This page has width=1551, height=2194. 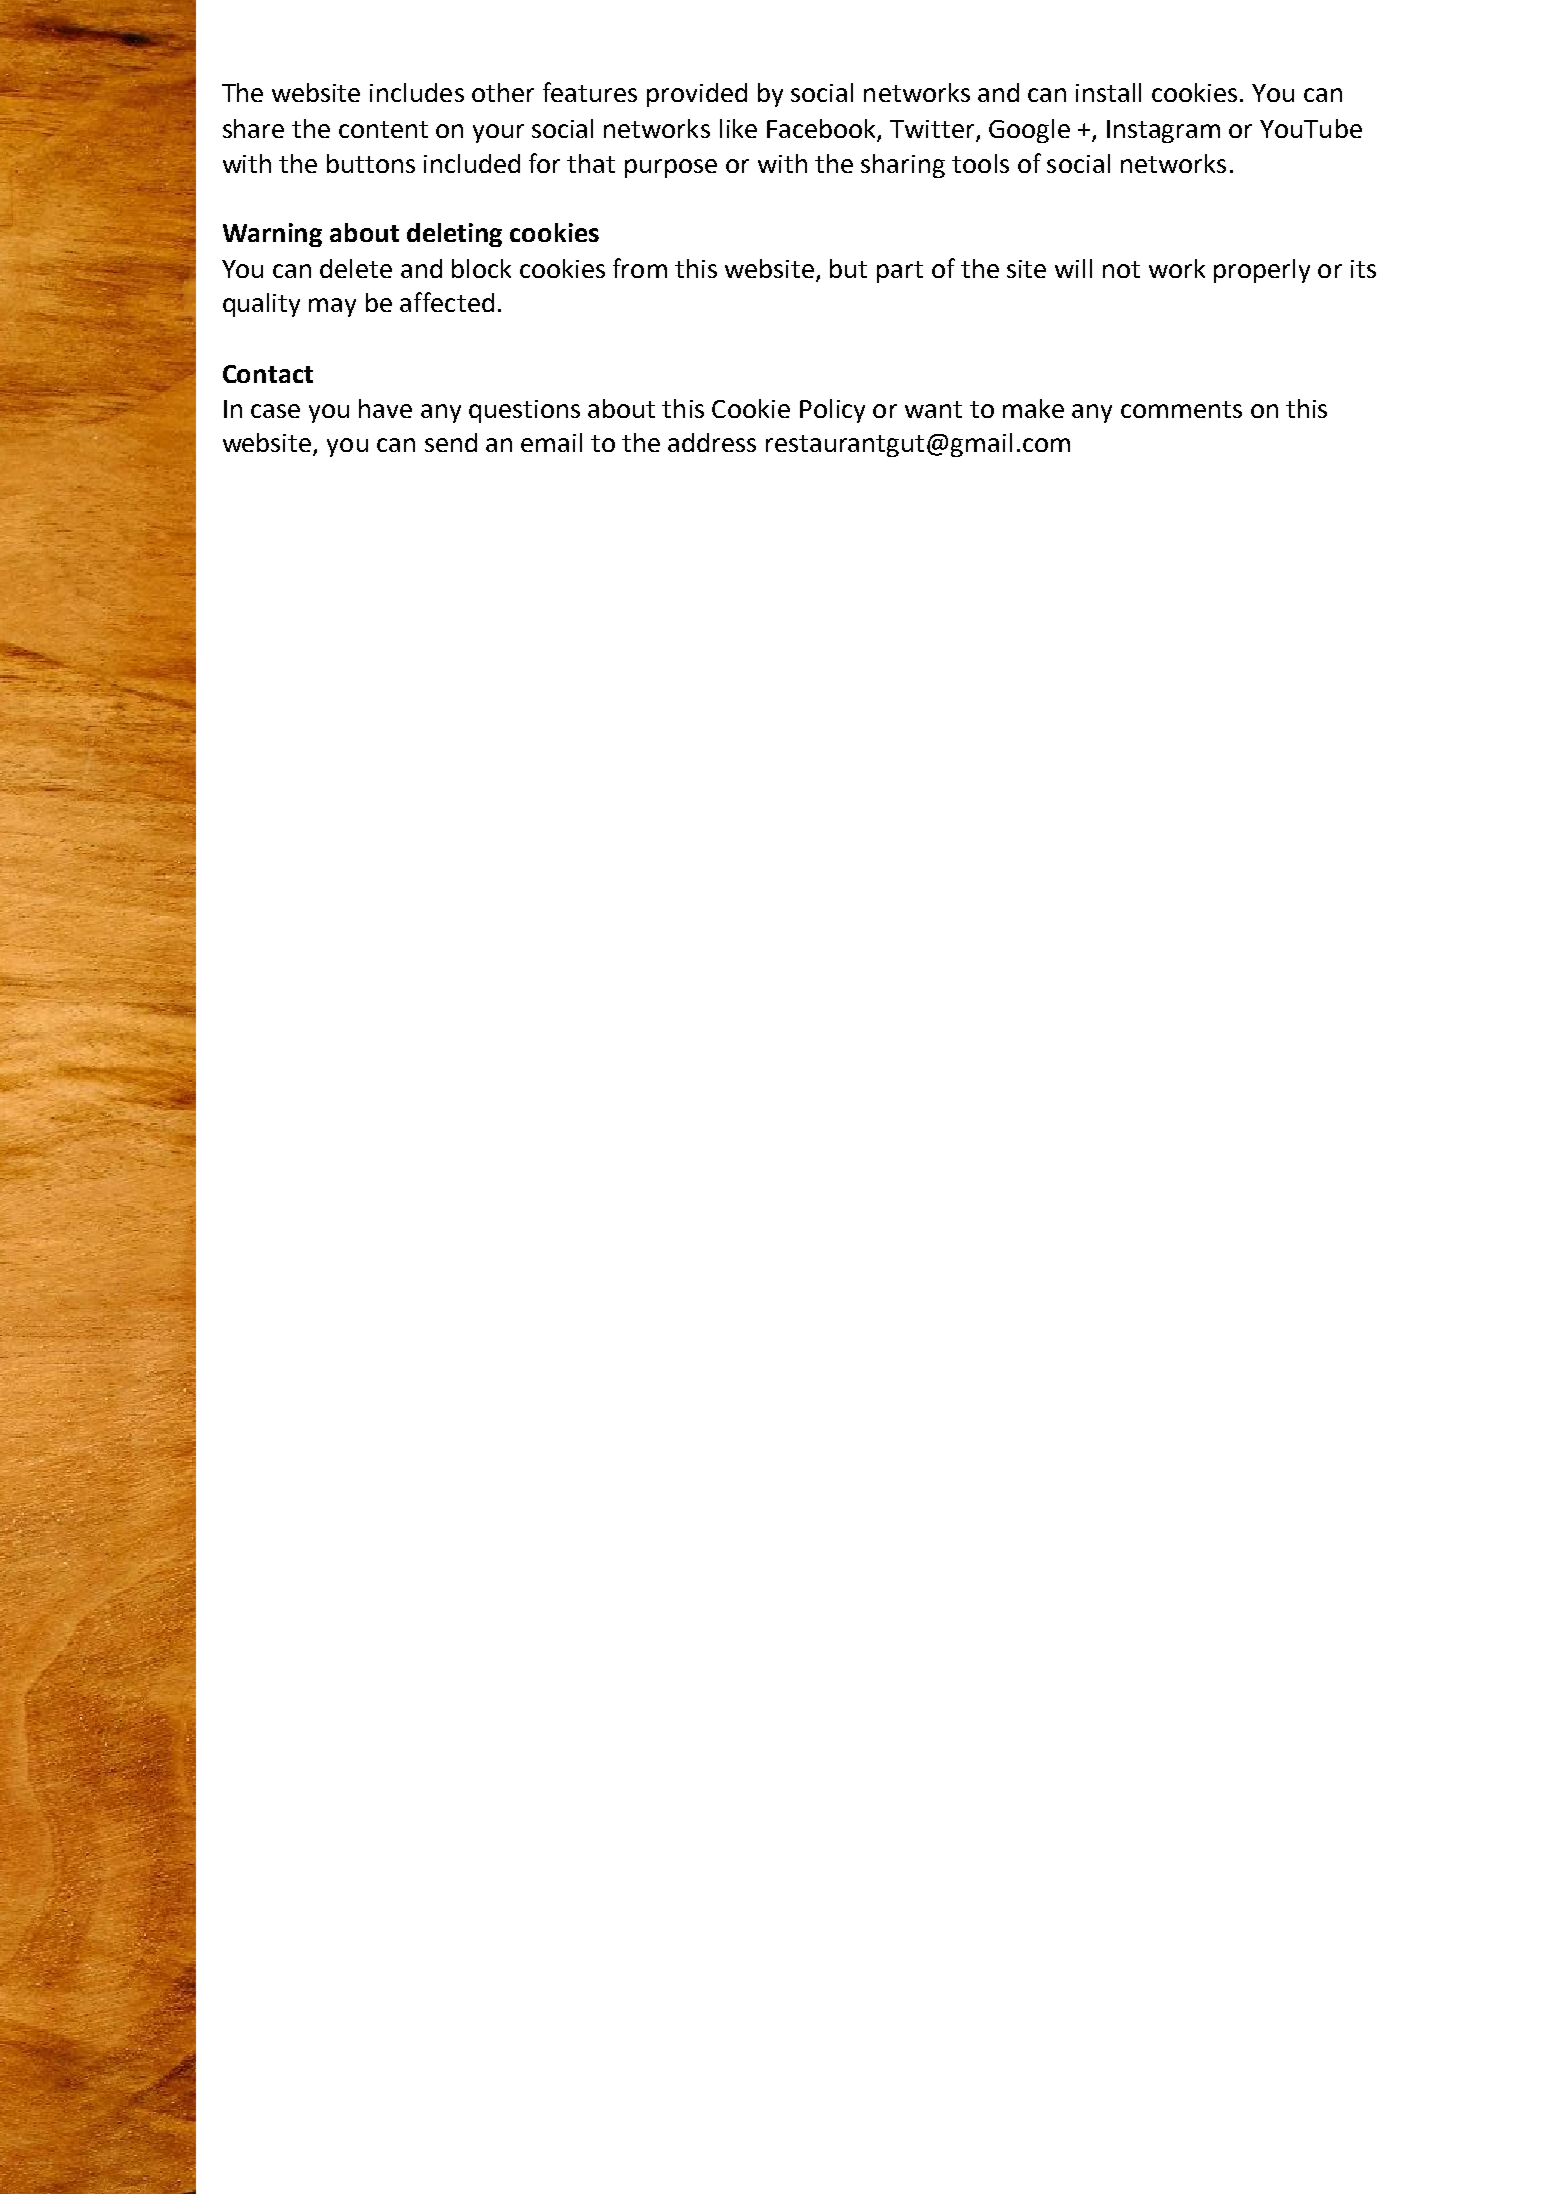 What do you see at coordinates (903, 166) in the page?
I see `sharing` at bounding box center [903, 166].
